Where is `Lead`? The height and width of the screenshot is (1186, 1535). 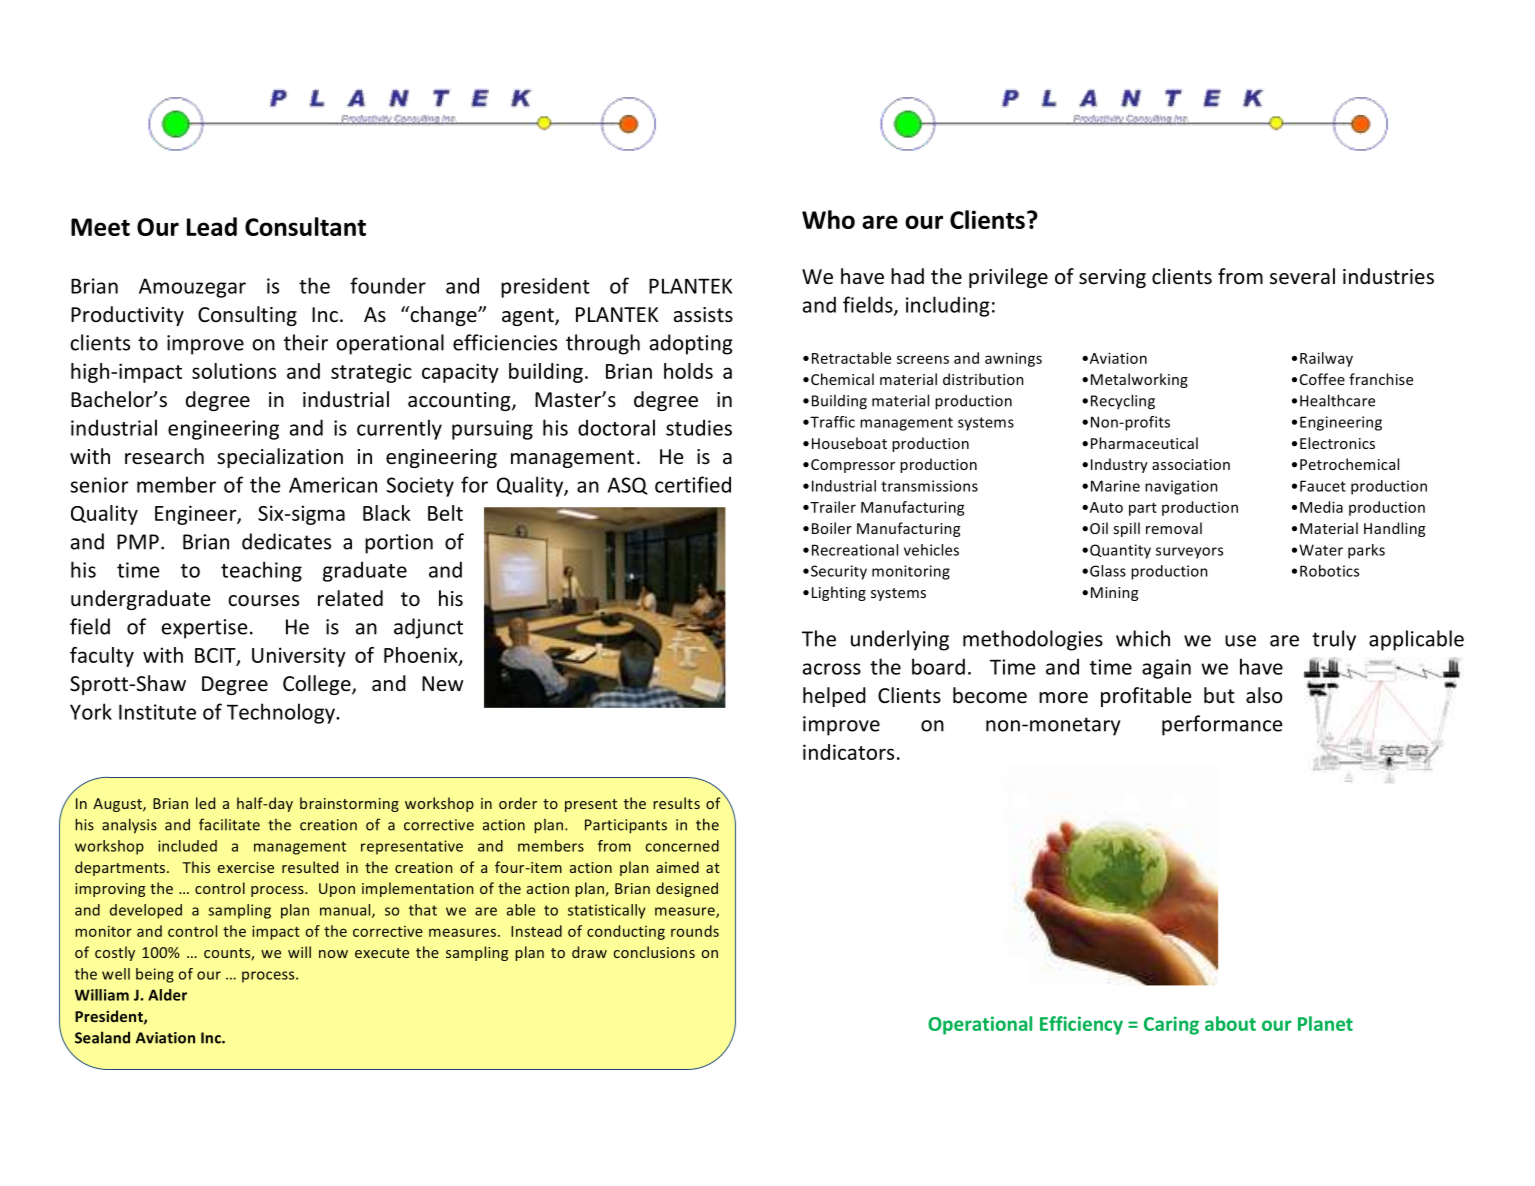
Lead is located at coordinates (212, 226).
